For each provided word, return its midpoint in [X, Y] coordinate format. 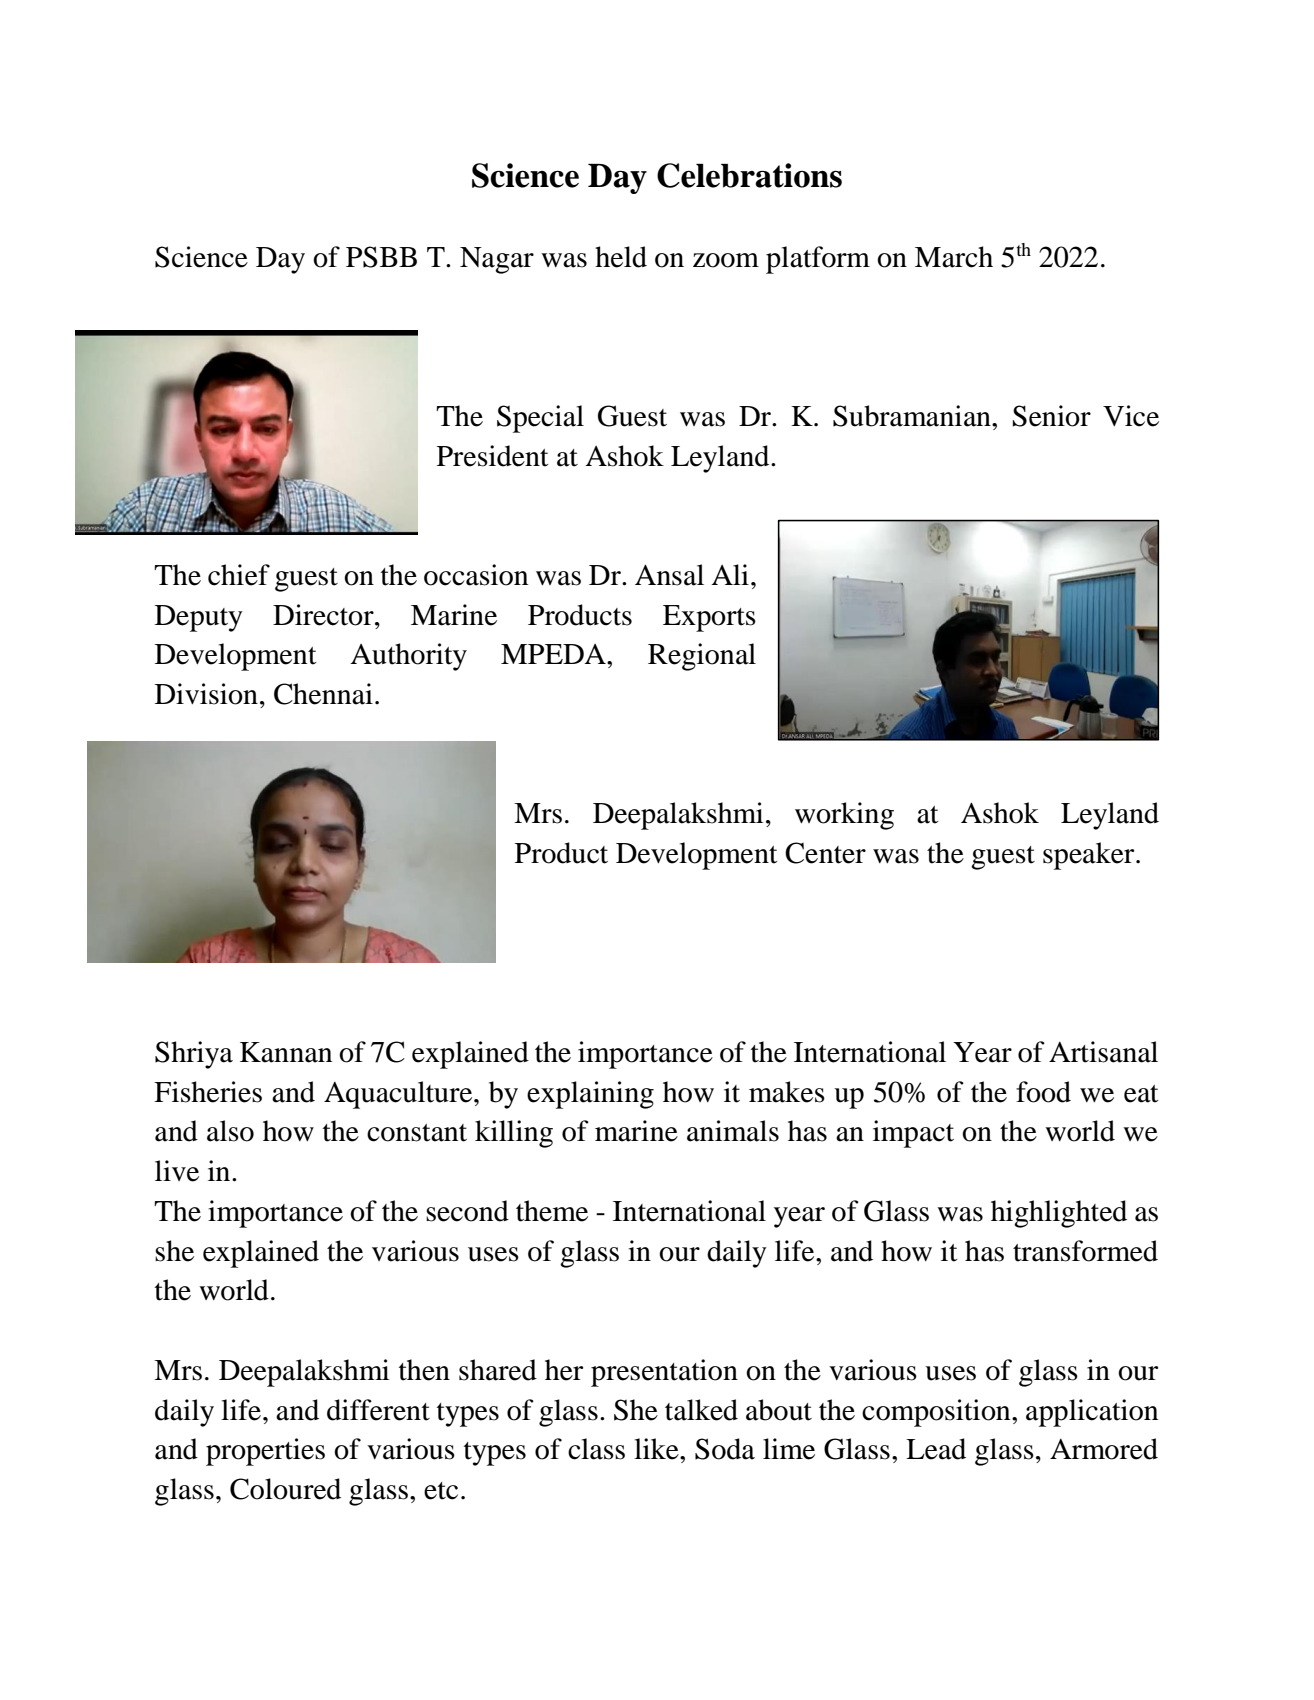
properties [265, 1452]
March [954, 257]
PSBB [381, 257]
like [657, 1449]
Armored [1104, 1449]
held [621, 257]
